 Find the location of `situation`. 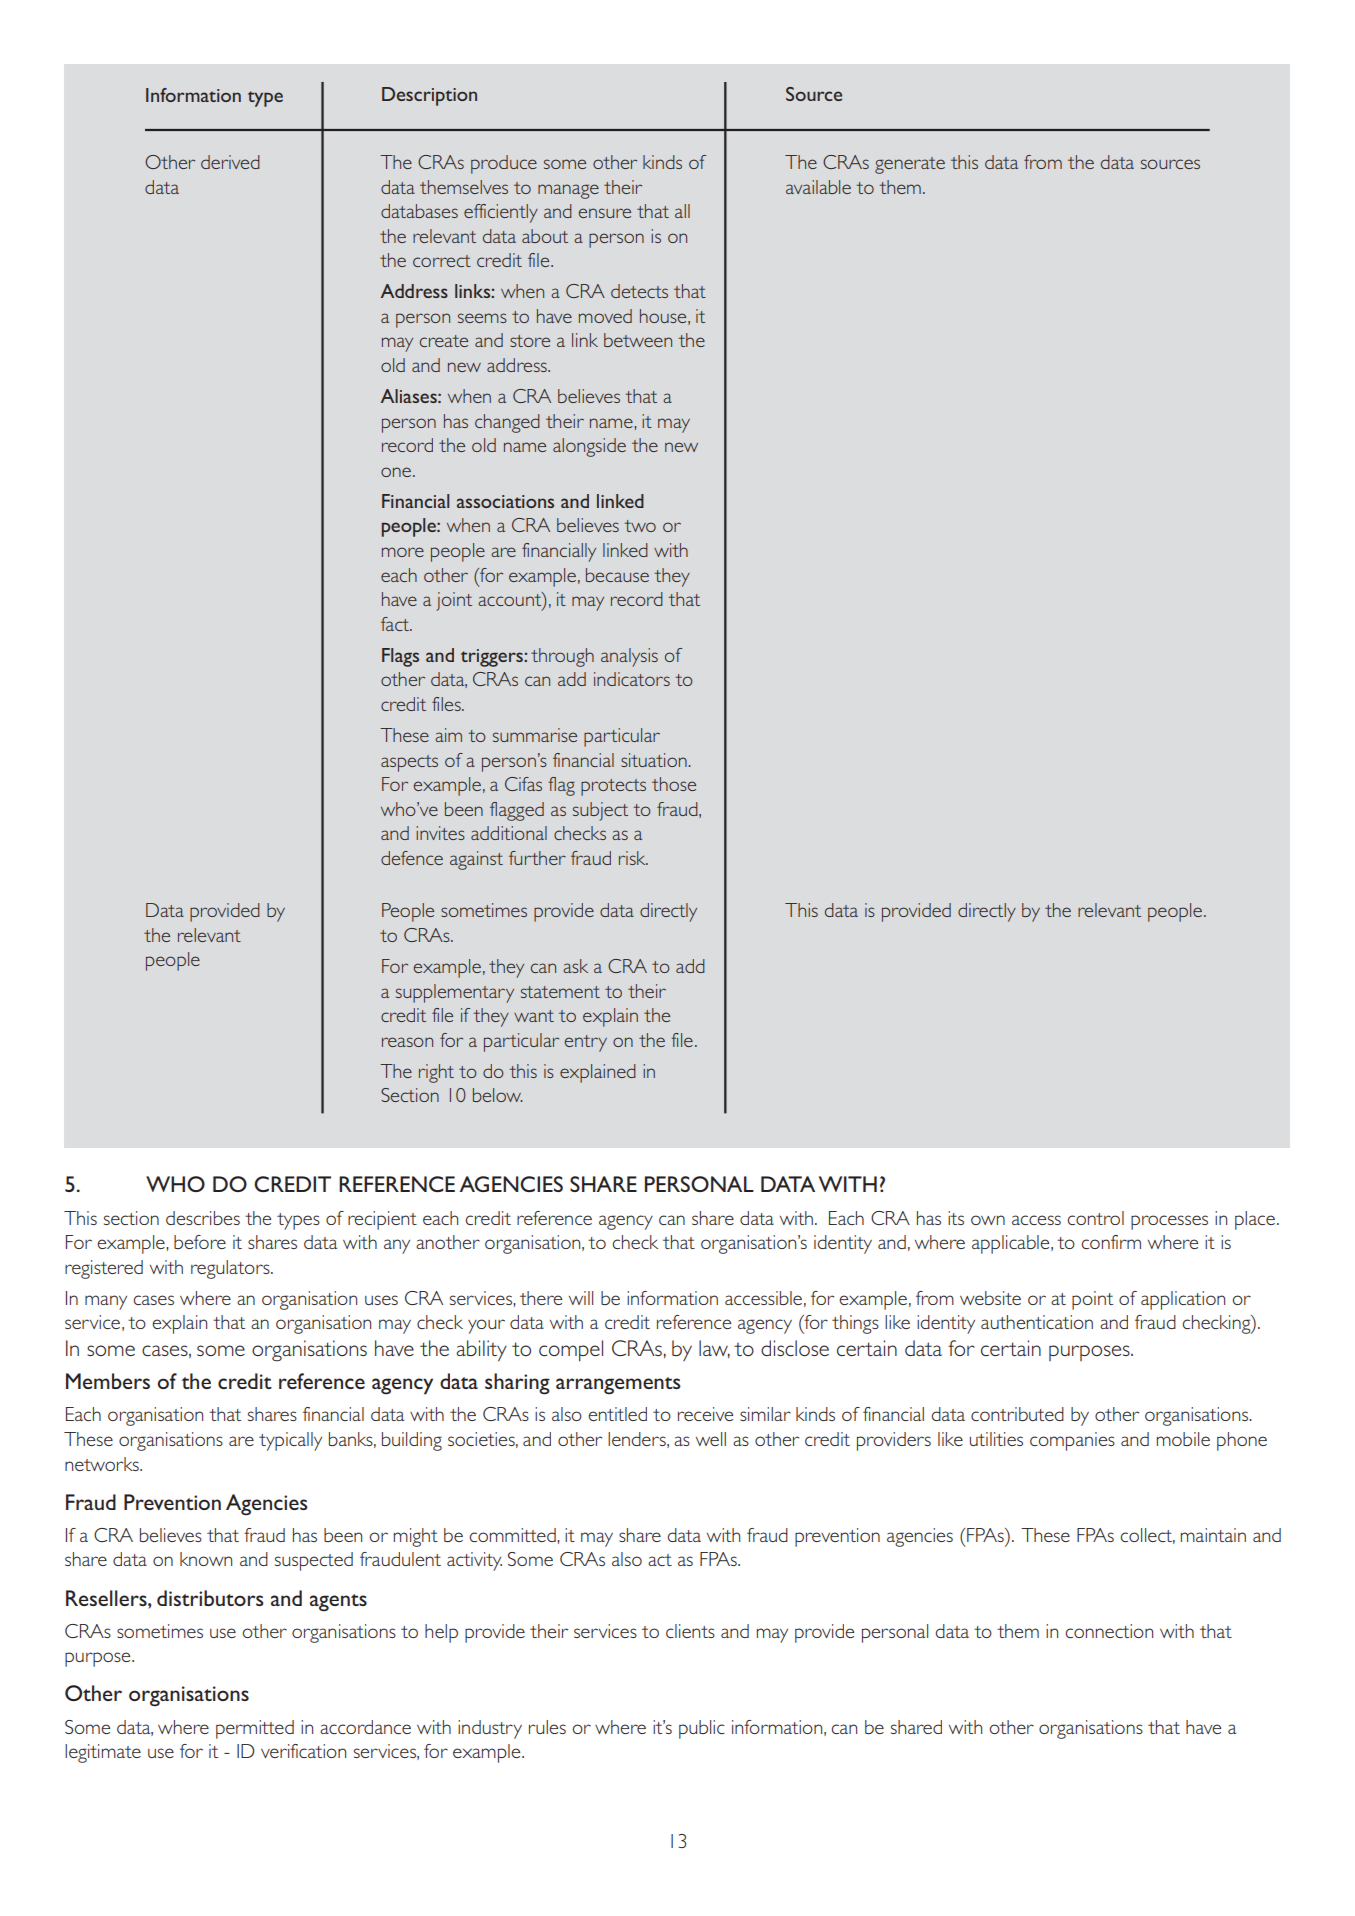

situation is located at coordinates (655, 760).
